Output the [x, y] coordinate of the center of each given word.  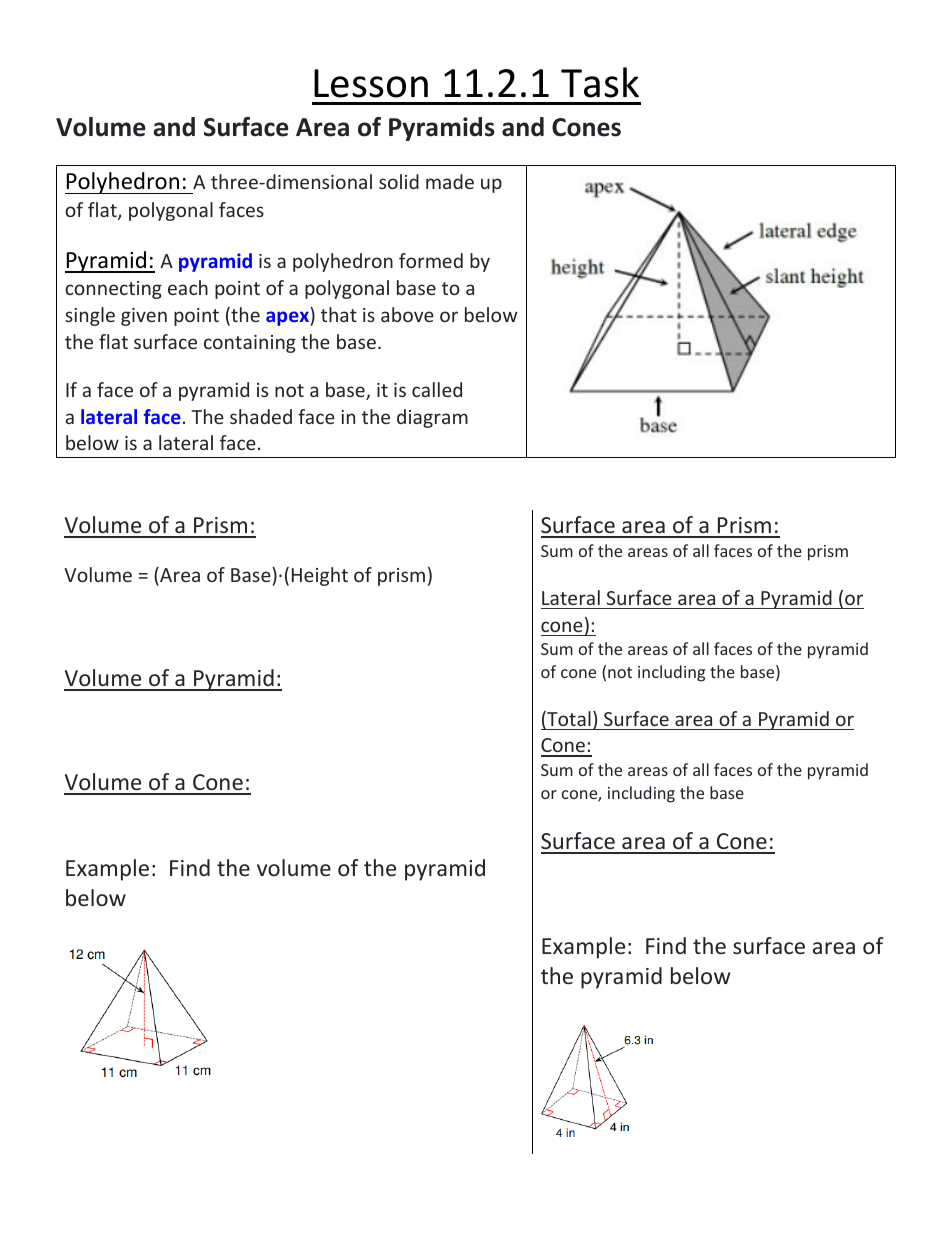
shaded [261, 416]
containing [250, 344]
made [450, 181]
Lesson [371, 83]
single [90, 316]
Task [600, 82]
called [437, 389]
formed [431, 260]
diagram [432, 418]
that [339, 314]
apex [288, 318]
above [407, 314]
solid [399, 181]
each [188, 287]
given [144, 317]
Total [568, 720]
